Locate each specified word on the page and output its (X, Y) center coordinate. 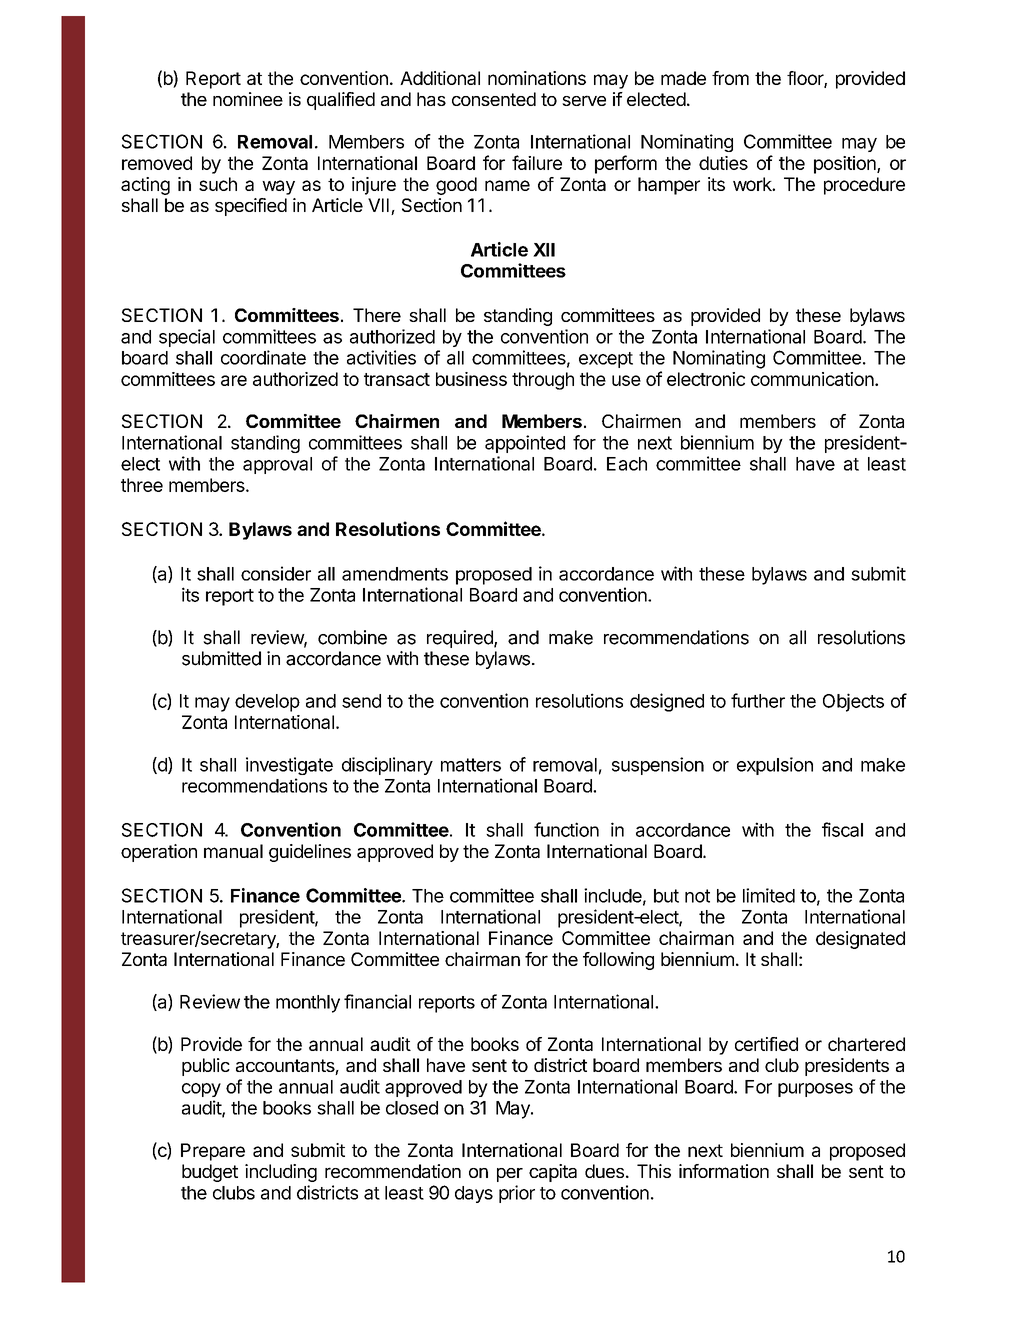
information (724, 1171)
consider (276, 573)
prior (517, 1194)
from (730, 78)
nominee (248, 99)
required (461, 639)
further (758, 700)
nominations (537, 78)
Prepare (213, 1152)
